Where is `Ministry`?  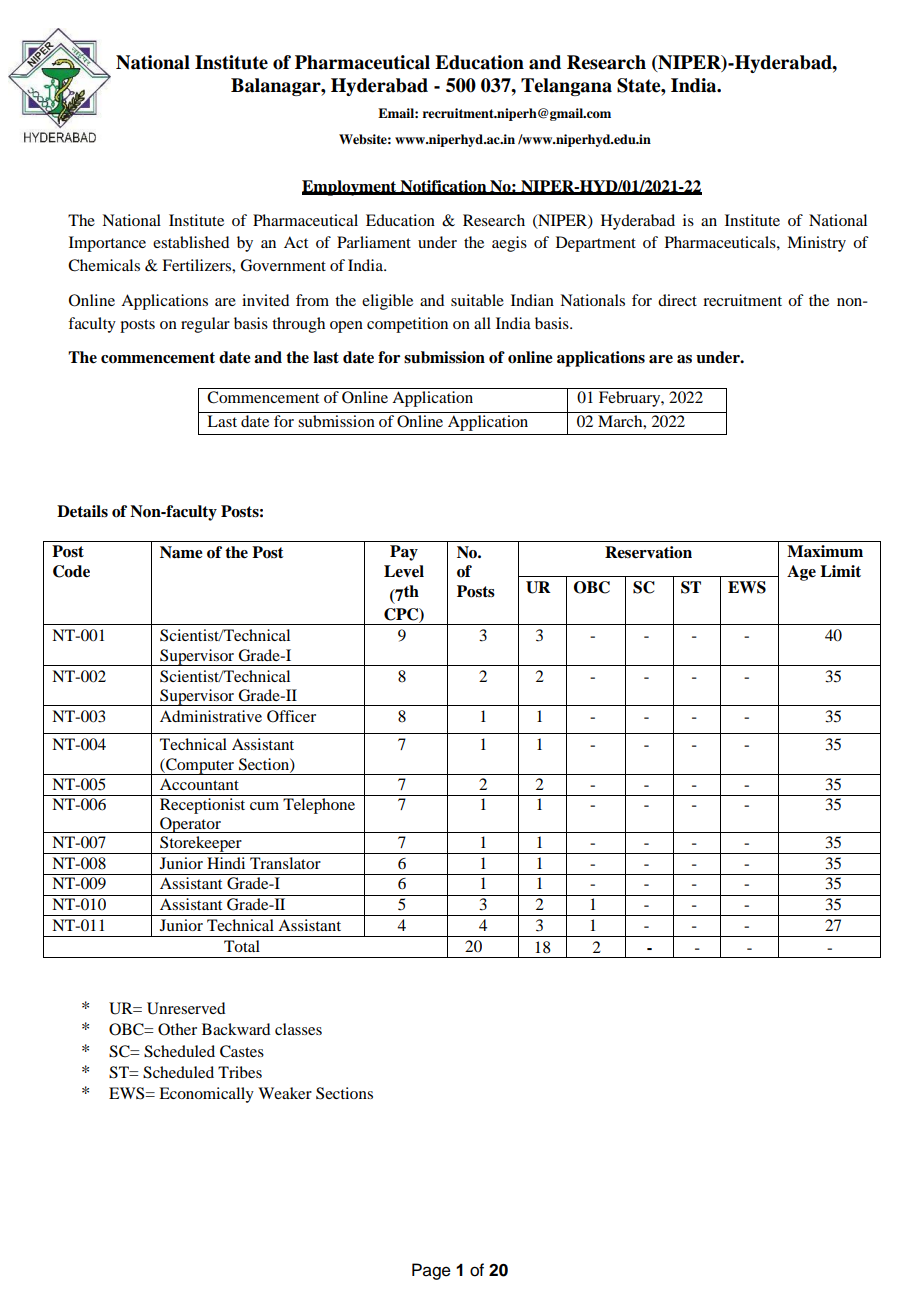 Ministry is located at coordinates (816, 244).
